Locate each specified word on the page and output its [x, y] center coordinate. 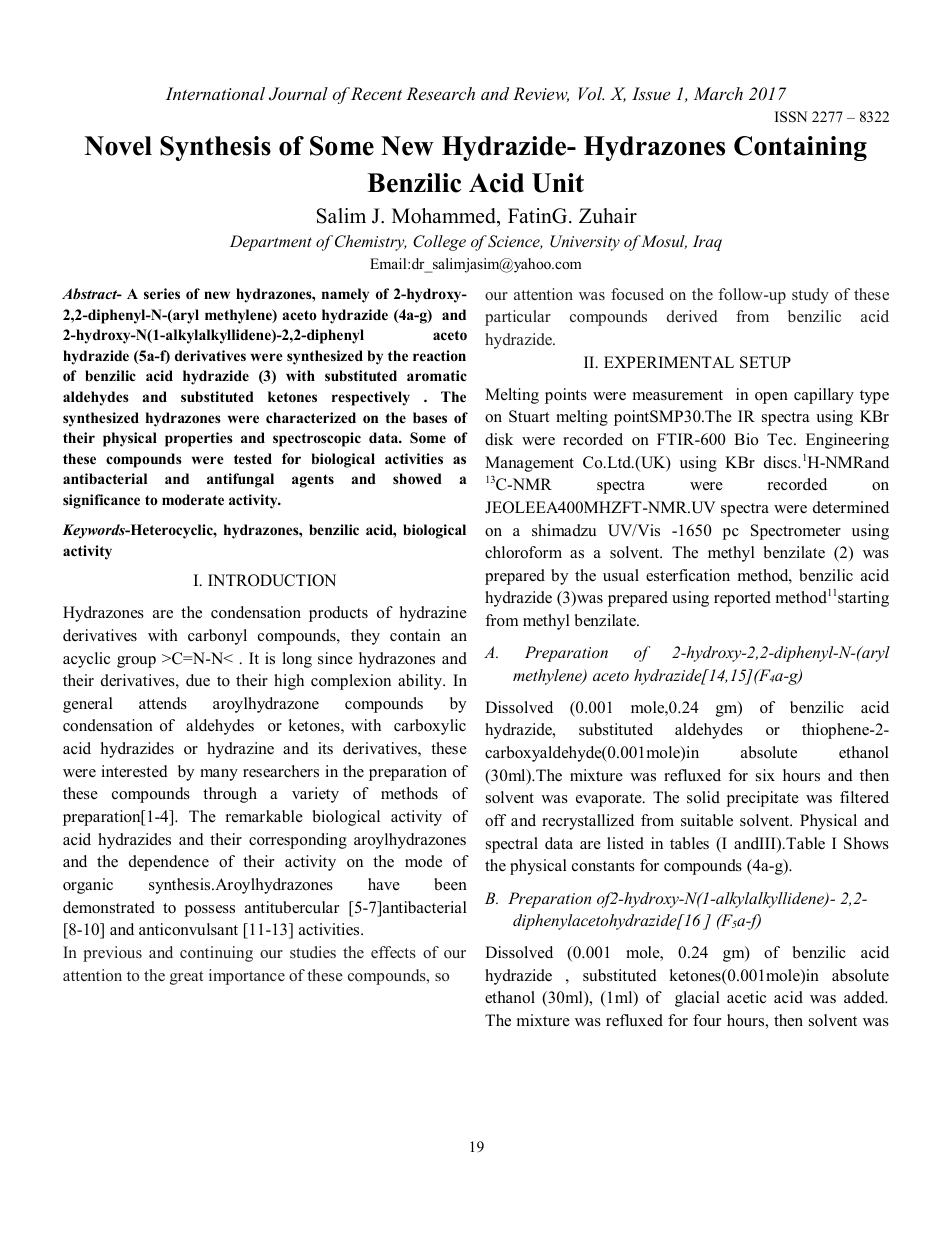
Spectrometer [796, 532]
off [495, 820]
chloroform [523, 552]
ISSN [791, 117]
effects [393, 952]
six [765, 775]
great [186, 978]
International [215, 93]
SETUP [765, 362]
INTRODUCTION [272, 580]
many [219, 775]
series [162, 293]
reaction [439, 355]
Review [541, 94]
